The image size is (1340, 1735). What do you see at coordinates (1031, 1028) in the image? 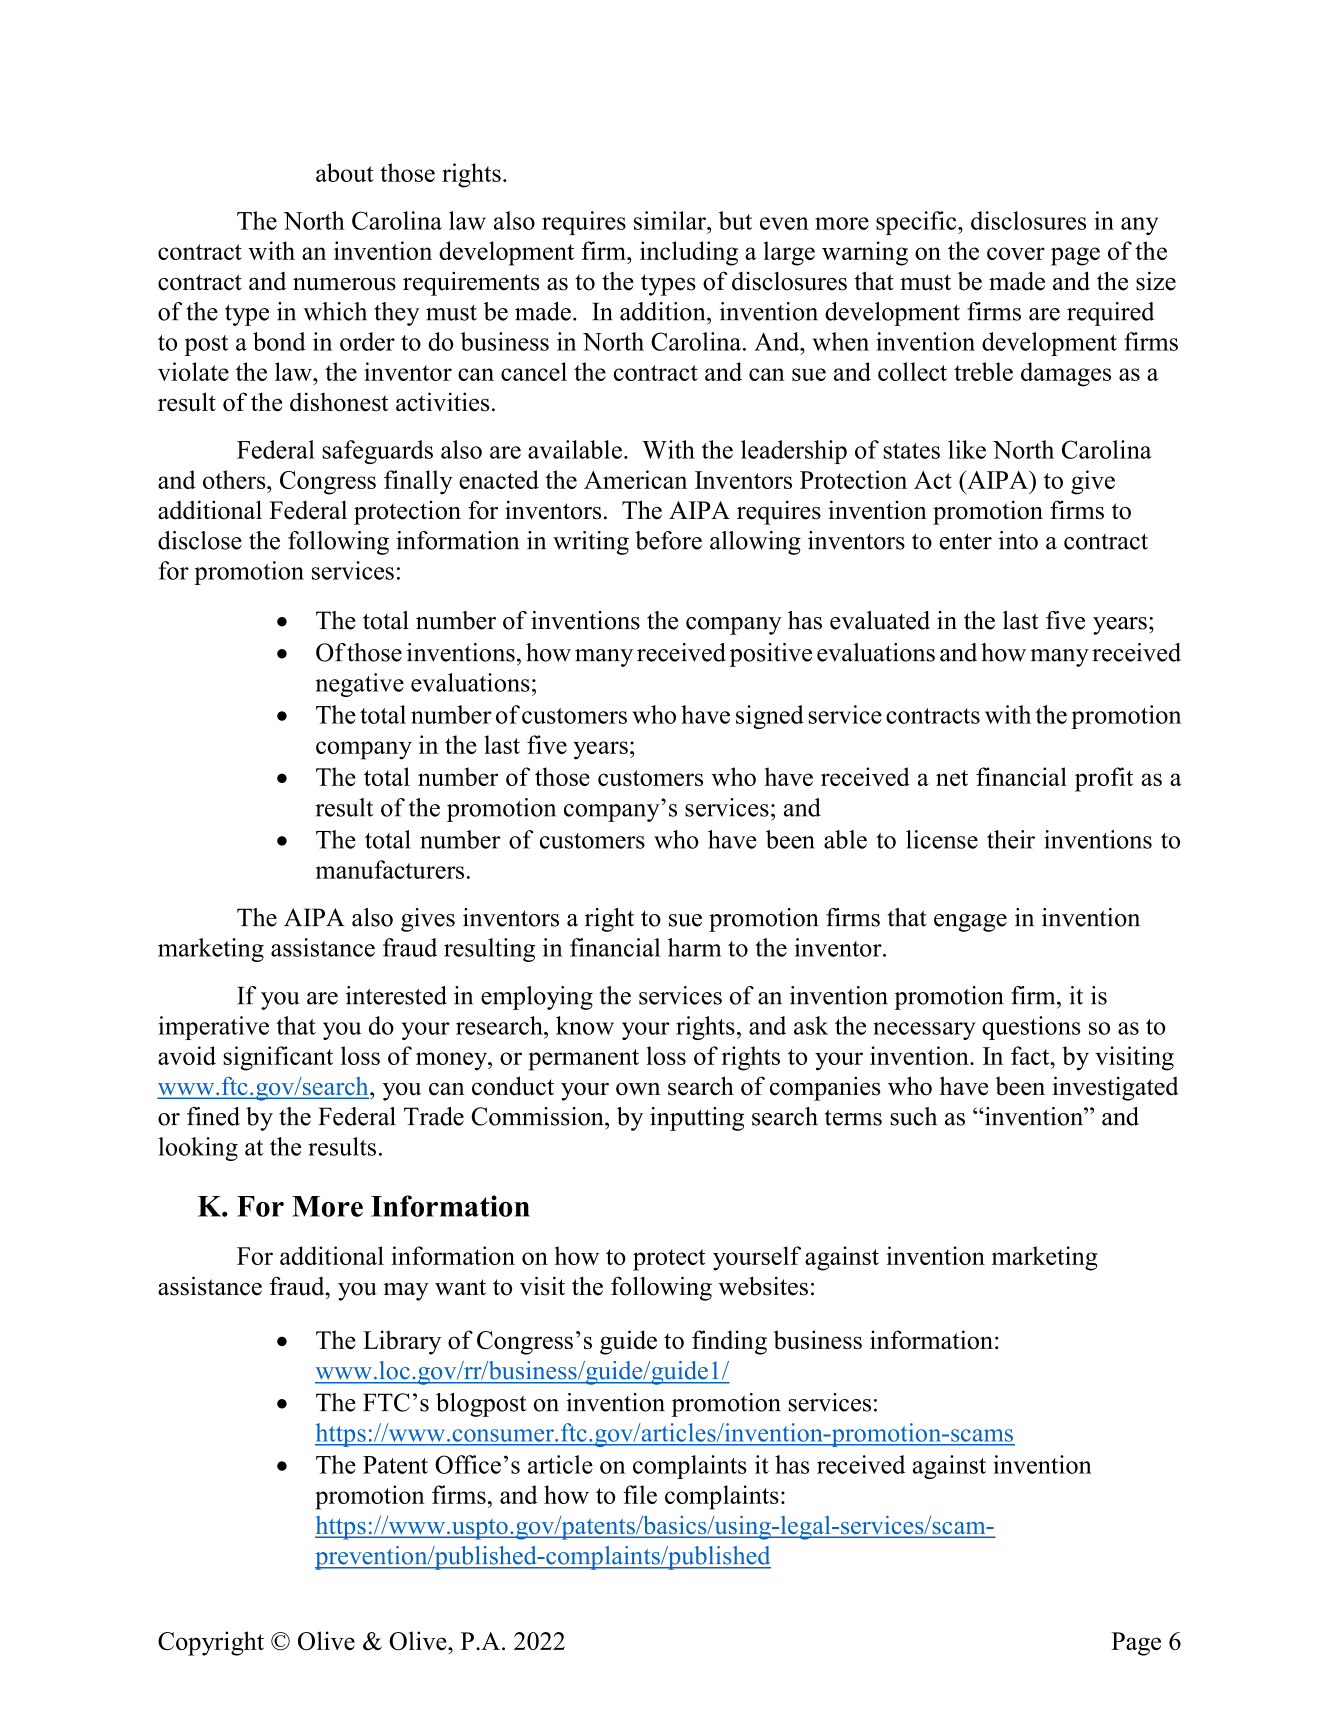
I see `questions` at bounding box center [1031, 1028].
